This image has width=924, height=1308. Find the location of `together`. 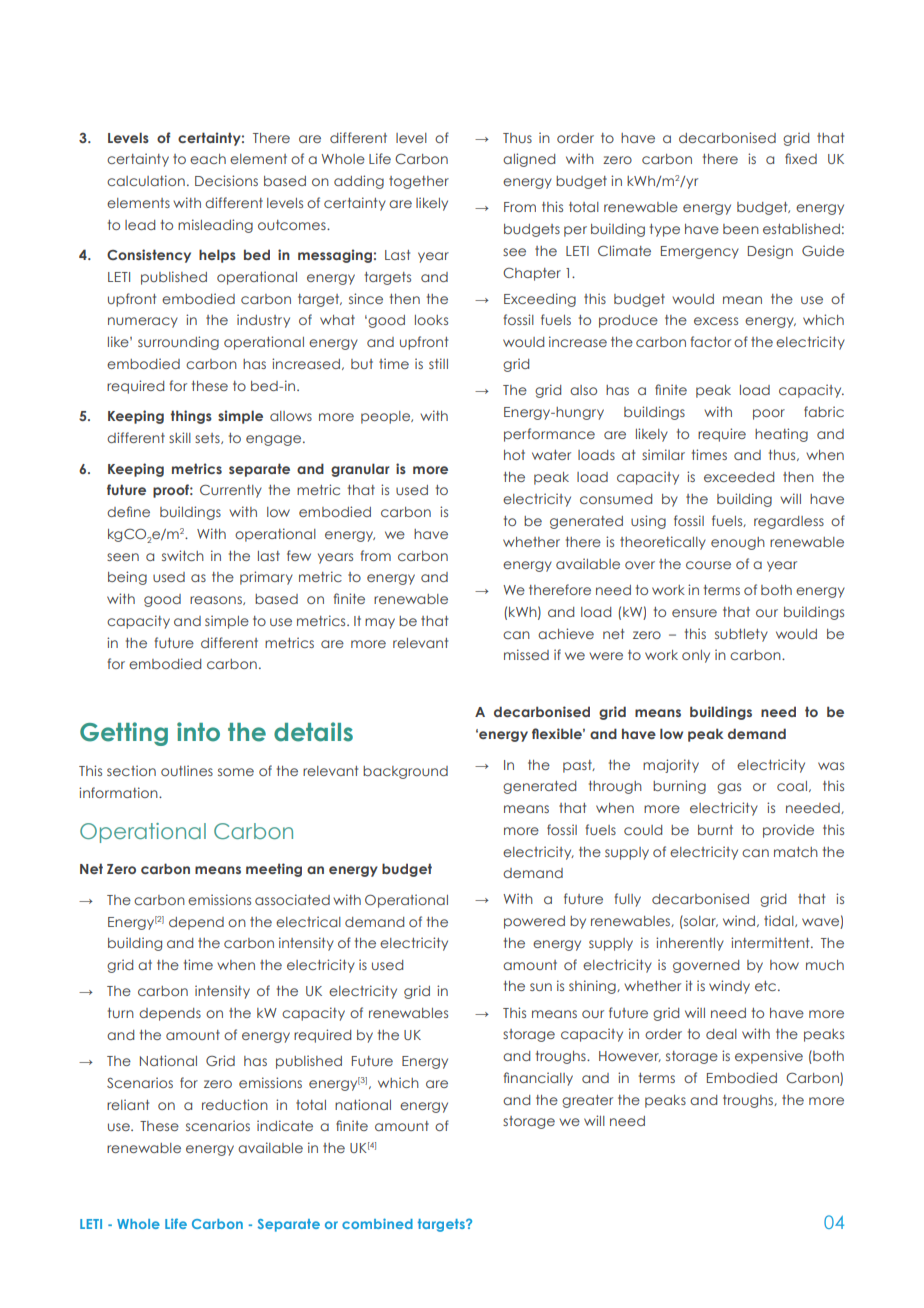

together is located at coordinates (419, 182).
